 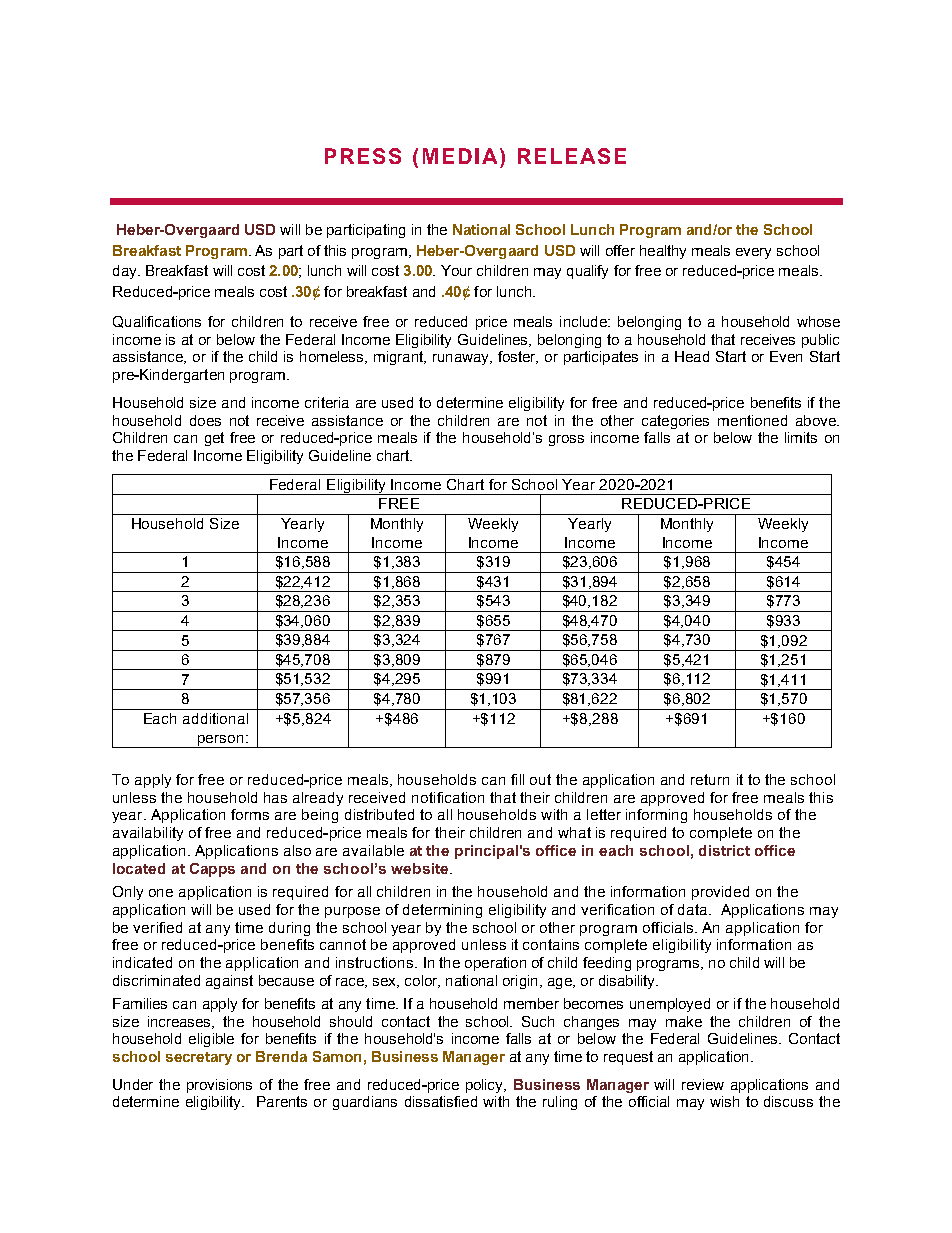 What do you see at coordinates (753, 253) in the image?
I see `every` at bounding box center [753, 253].
